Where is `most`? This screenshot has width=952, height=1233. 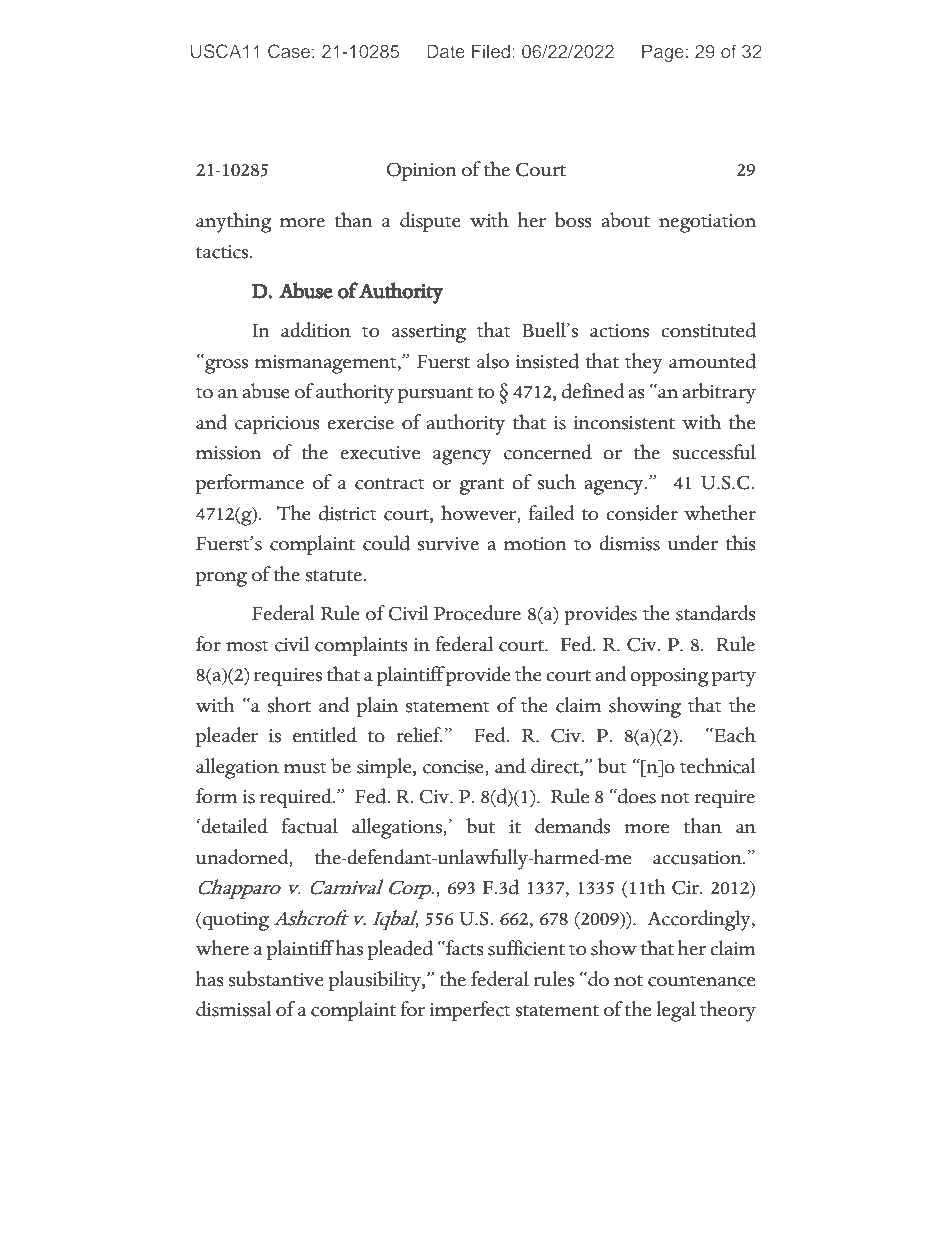 most is located at coordinates (247, 646).
